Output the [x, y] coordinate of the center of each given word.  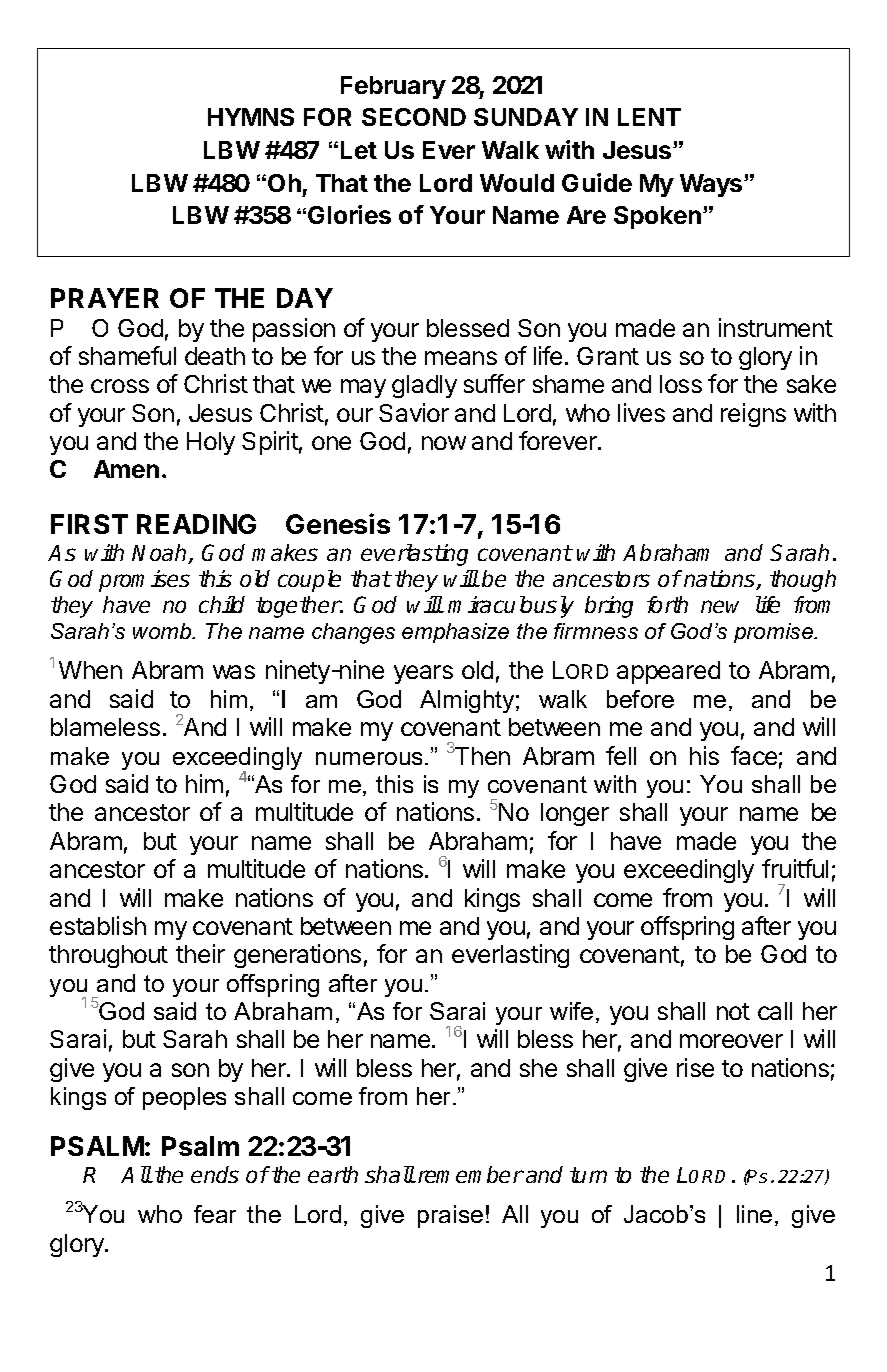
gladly [424, 386]
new [720, 606]
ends [215, 1174]
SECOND [414, 117]
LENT [649, 117]
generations [297, 956]
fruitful [795, 868]
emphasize [455, 633]
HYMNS [251, 117]
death [215, 356]
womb [163, 631]
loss [681, 384]
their [200, 953]
